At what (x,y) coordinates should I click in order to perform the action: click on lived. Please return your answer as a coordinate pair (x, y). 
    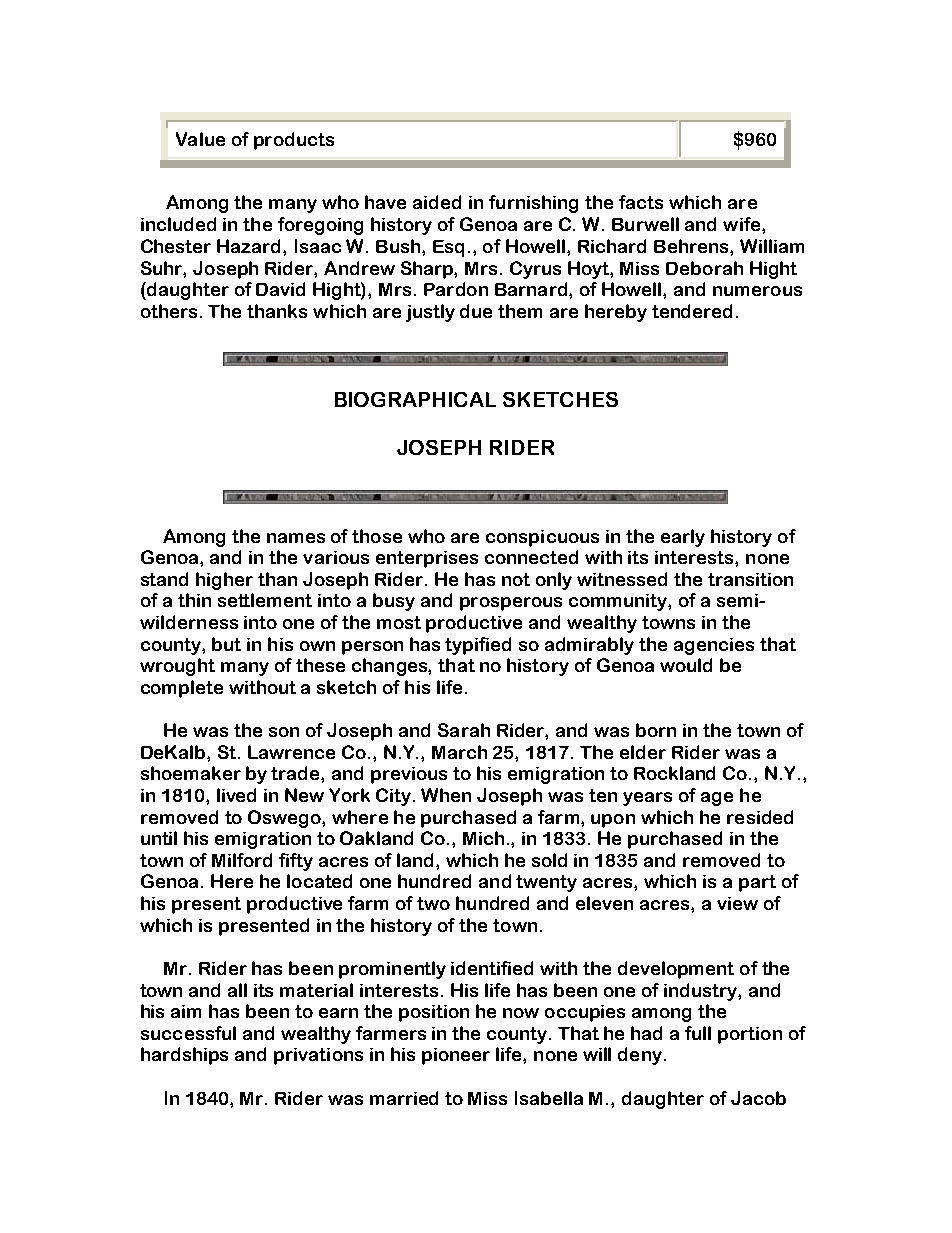
    Looking at the image, I should click on (236, 795).
